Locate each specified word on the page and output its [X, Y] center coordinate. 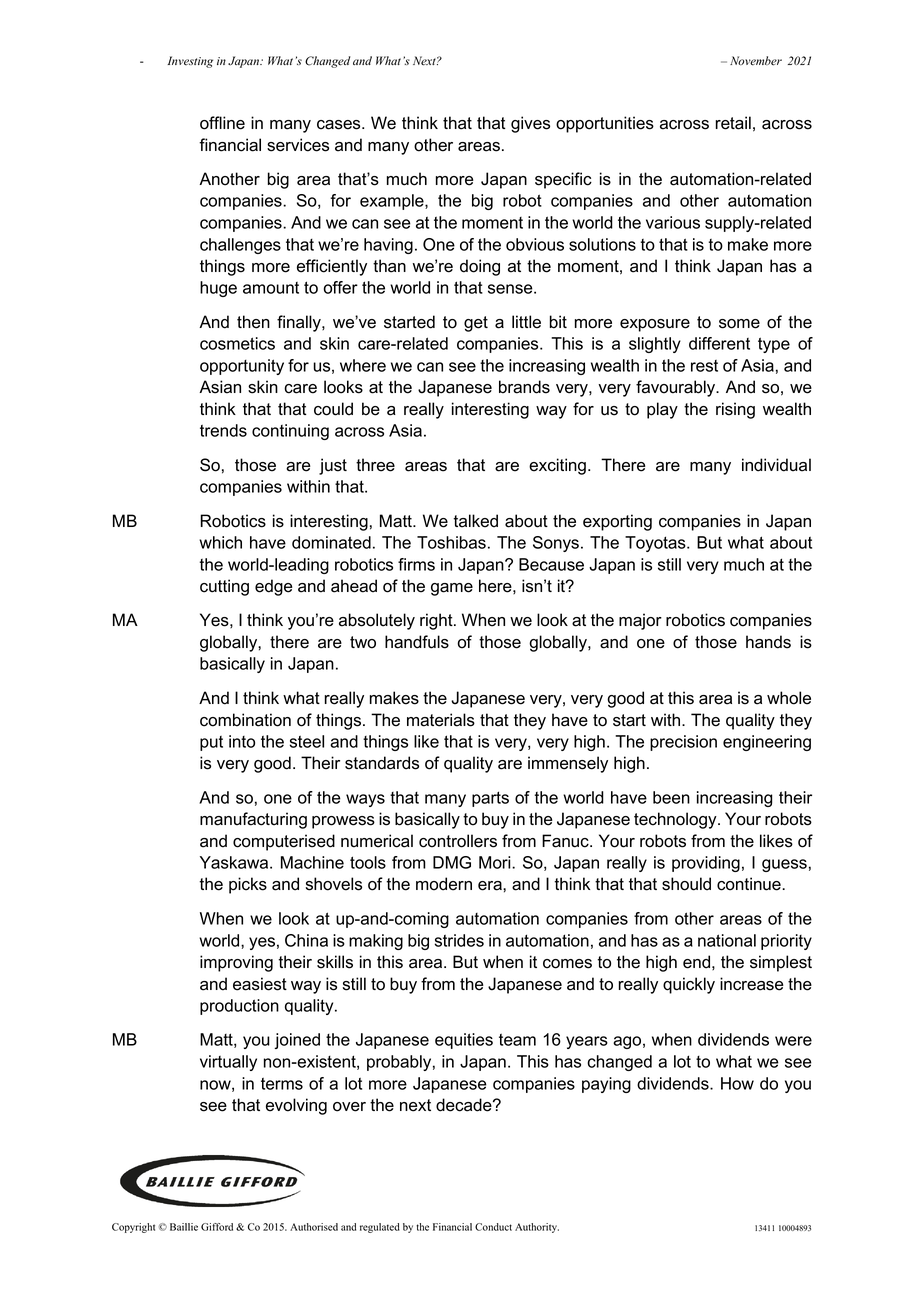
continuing [290, 432]
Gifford [217, 1227]
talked [475, 521]
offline [222, 123]
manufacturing [253, 820]
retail [733, 123]
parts [490, 799]
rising [735, 410]
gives [530, 124]
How [737, 1083]
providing [706, 864]
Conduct [493, 1227]
